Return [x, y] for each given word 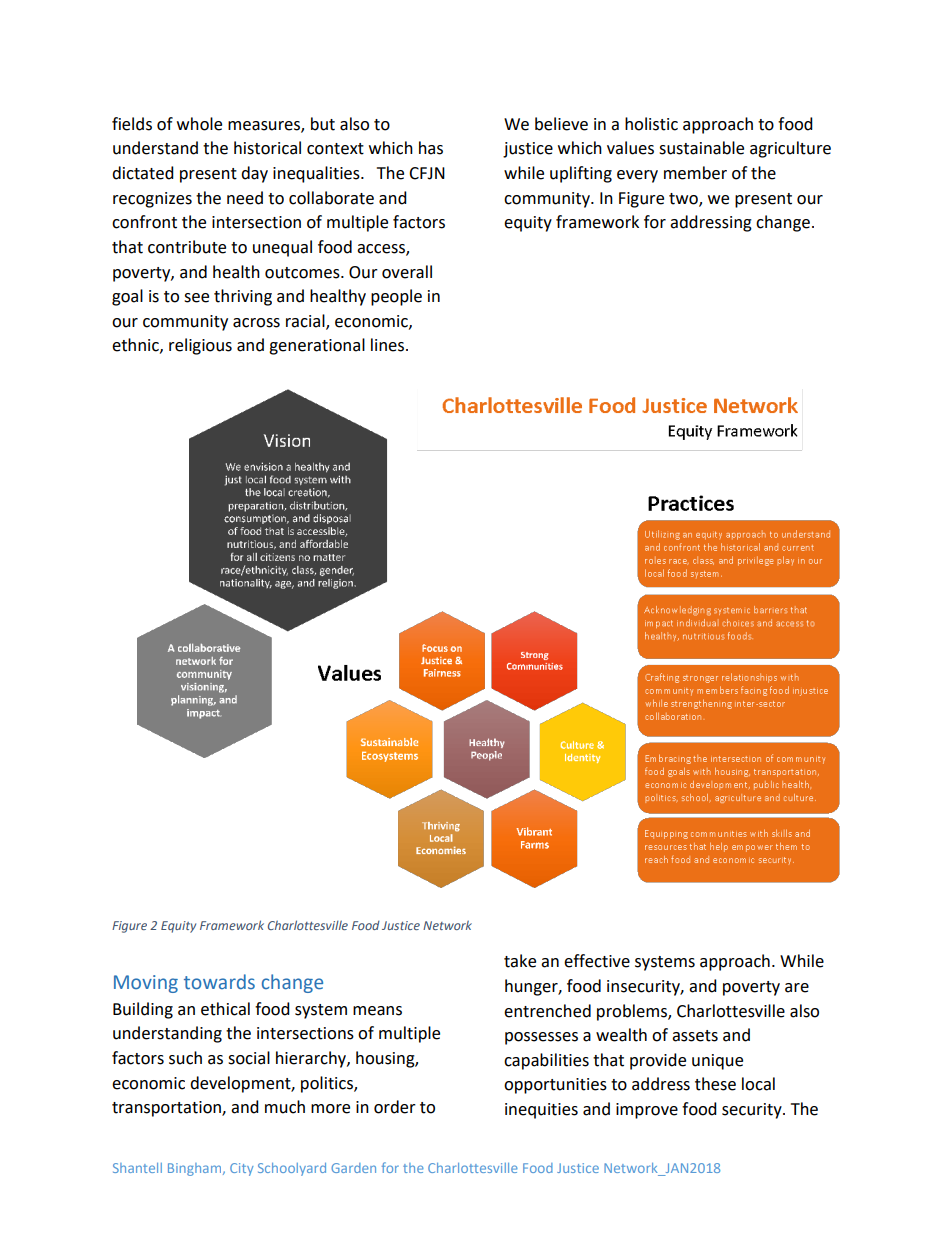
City [241, 1169]
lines [389, 345]
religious [200, 346]
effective [597, 961]
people [396, 297]
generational [317, 346]
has [431, 148]
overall [407, 272]
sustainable [701, 148]
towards [219, 982]
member [695, 173]
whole [199, 124]
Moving [146, 984]
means [377, 1011]
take [520, 961]
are [797, 988]
